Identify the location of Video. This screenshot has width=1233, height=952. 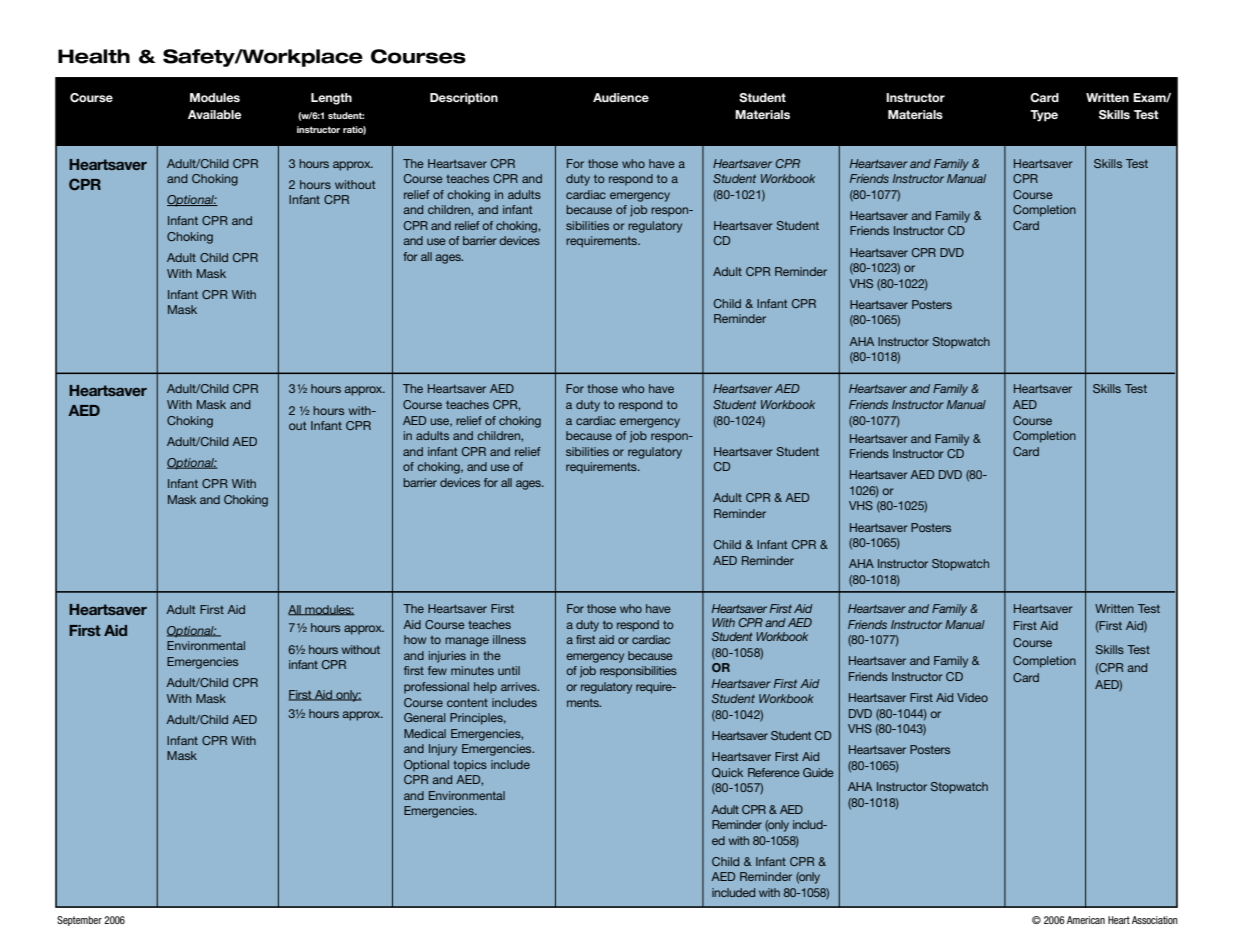
(972, 697).
